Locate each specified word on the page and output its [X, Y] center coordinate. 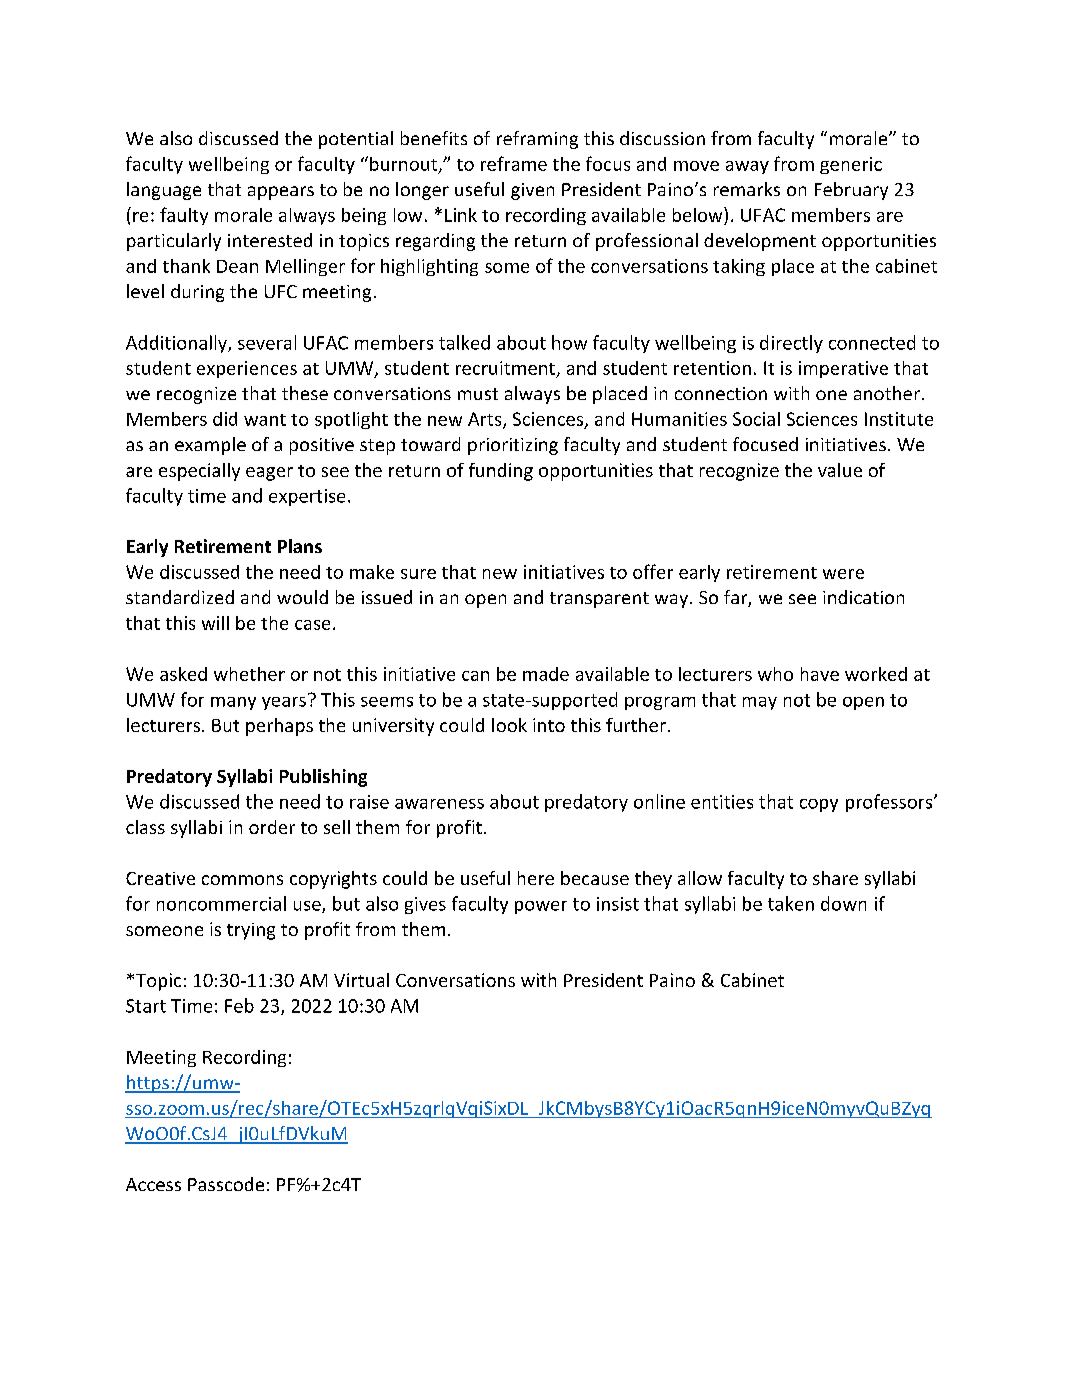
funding [501, 472]
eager [269, 474]
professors [890, 803]
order [272, 827]
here [536, 878]
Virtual [361, 980]
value [840, 470]
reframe [514, 163]
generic [851, 165]
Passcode [226, 1184]
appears [281, 193]
